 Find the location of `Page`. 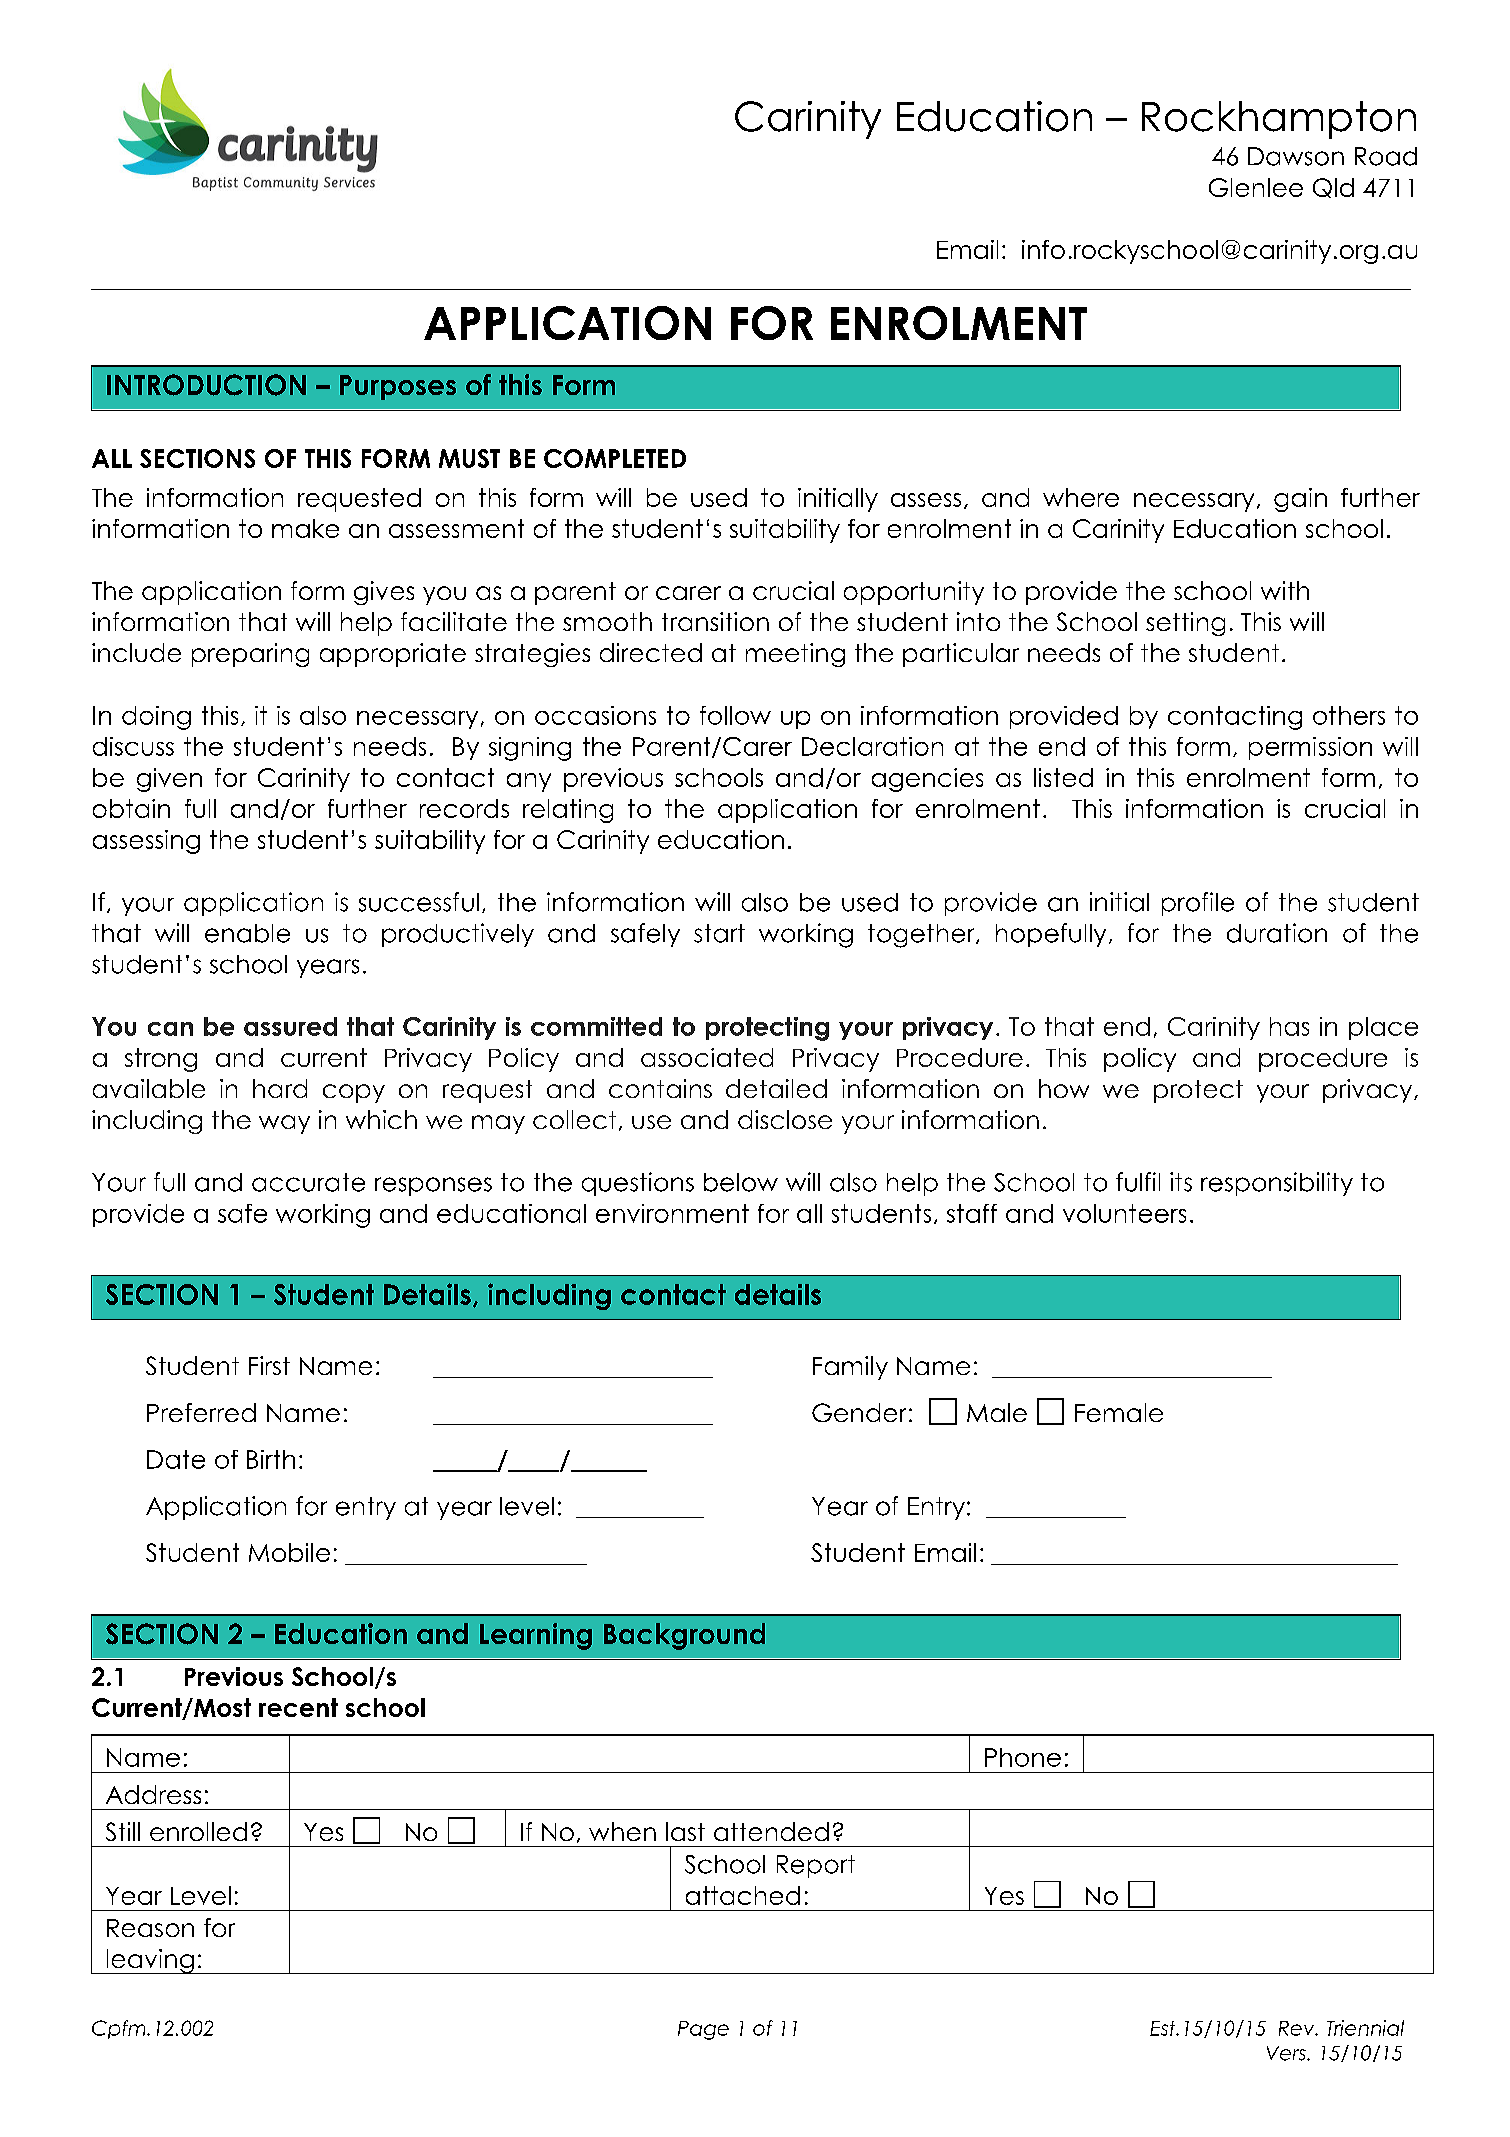

Page is located at coordinates (703, 2030).
